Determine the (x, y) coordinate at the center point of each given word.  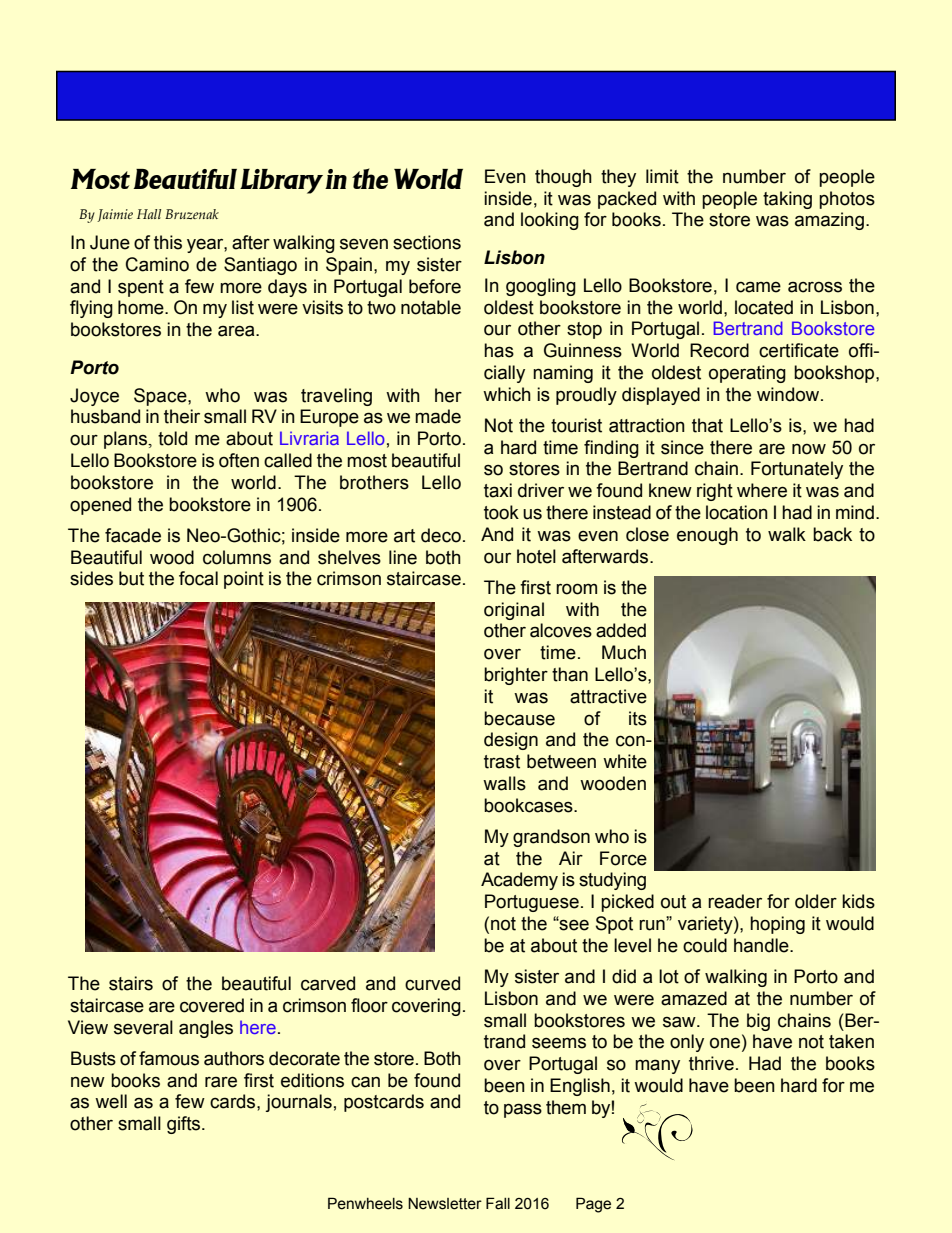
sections (427, 242)
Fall (498, 1203)
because (519, 718)
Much (624, 652)
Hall (149, 214)
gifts (185, 1125)
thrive (711, 1063)
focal (198, 578)
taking (787, 200)
